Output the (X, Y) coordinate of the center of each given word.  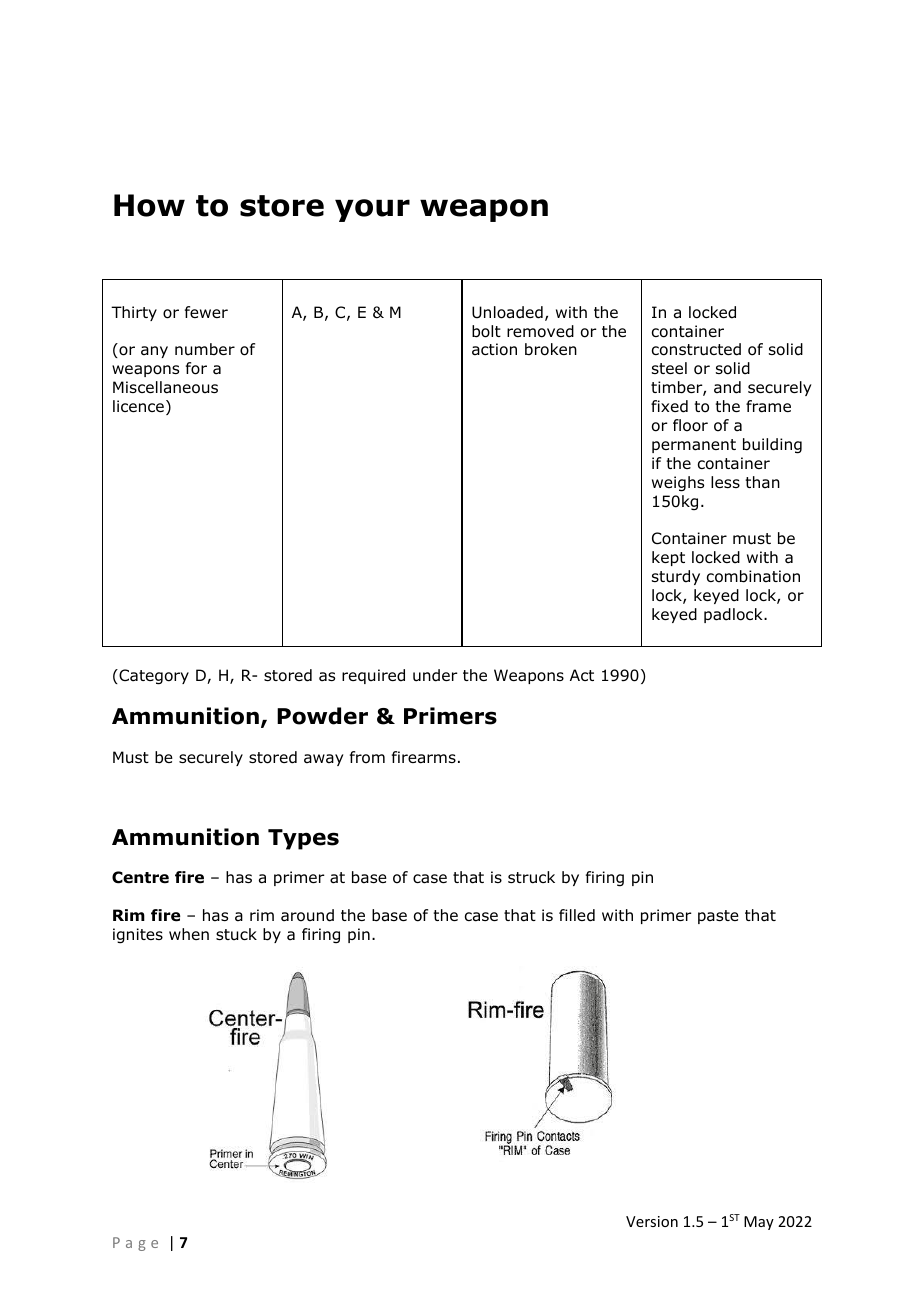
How (149, 205)
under (435, 675)
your (372, 210)
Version (652, 1221)
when (189, 934)
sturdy (676, 577)
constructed (696, 349)
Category (153, 677)
